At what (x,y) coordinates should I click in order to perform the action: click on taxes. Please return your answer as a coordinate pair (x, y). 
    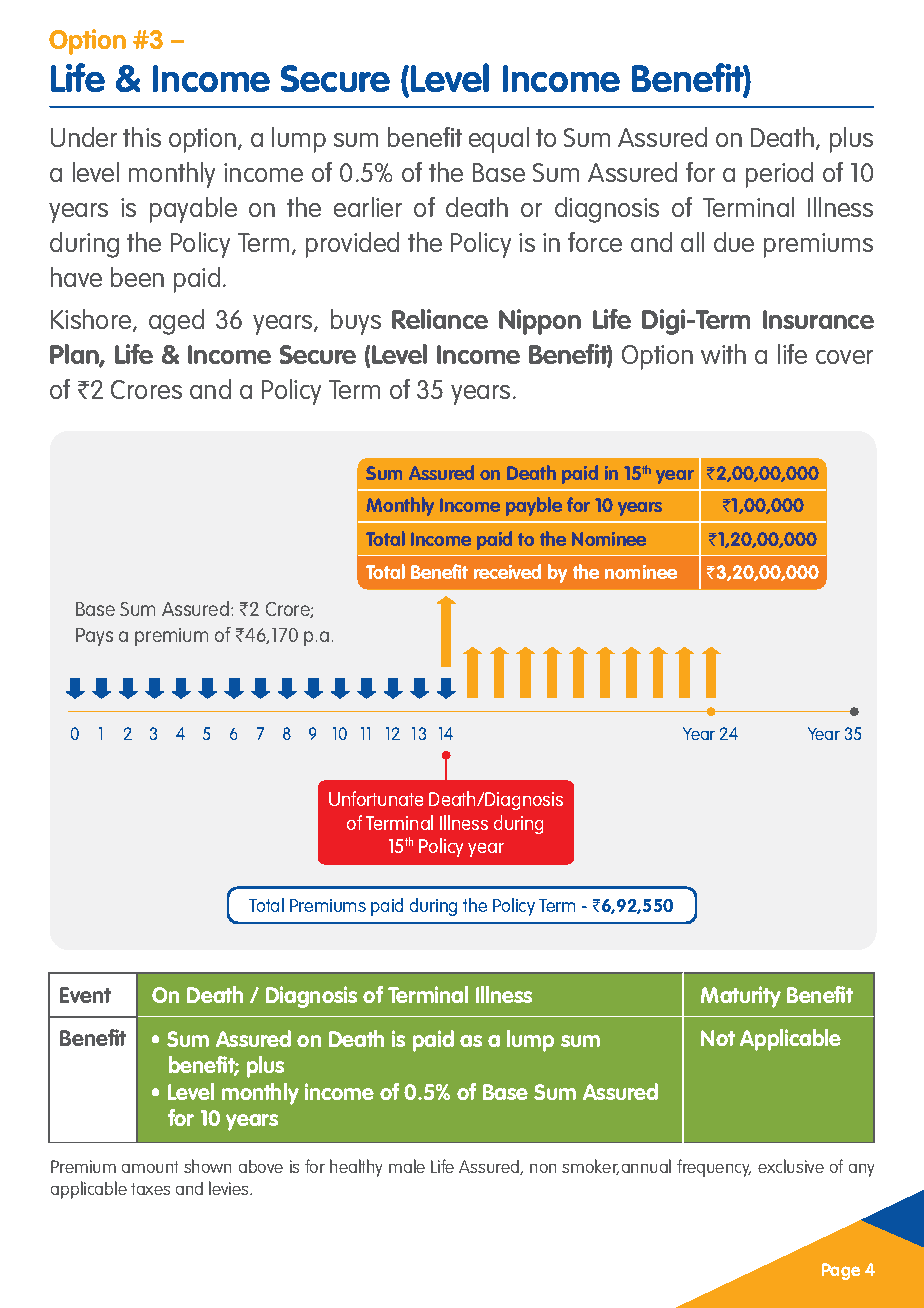
    Looking at the image, I should click on (150, 1189).
